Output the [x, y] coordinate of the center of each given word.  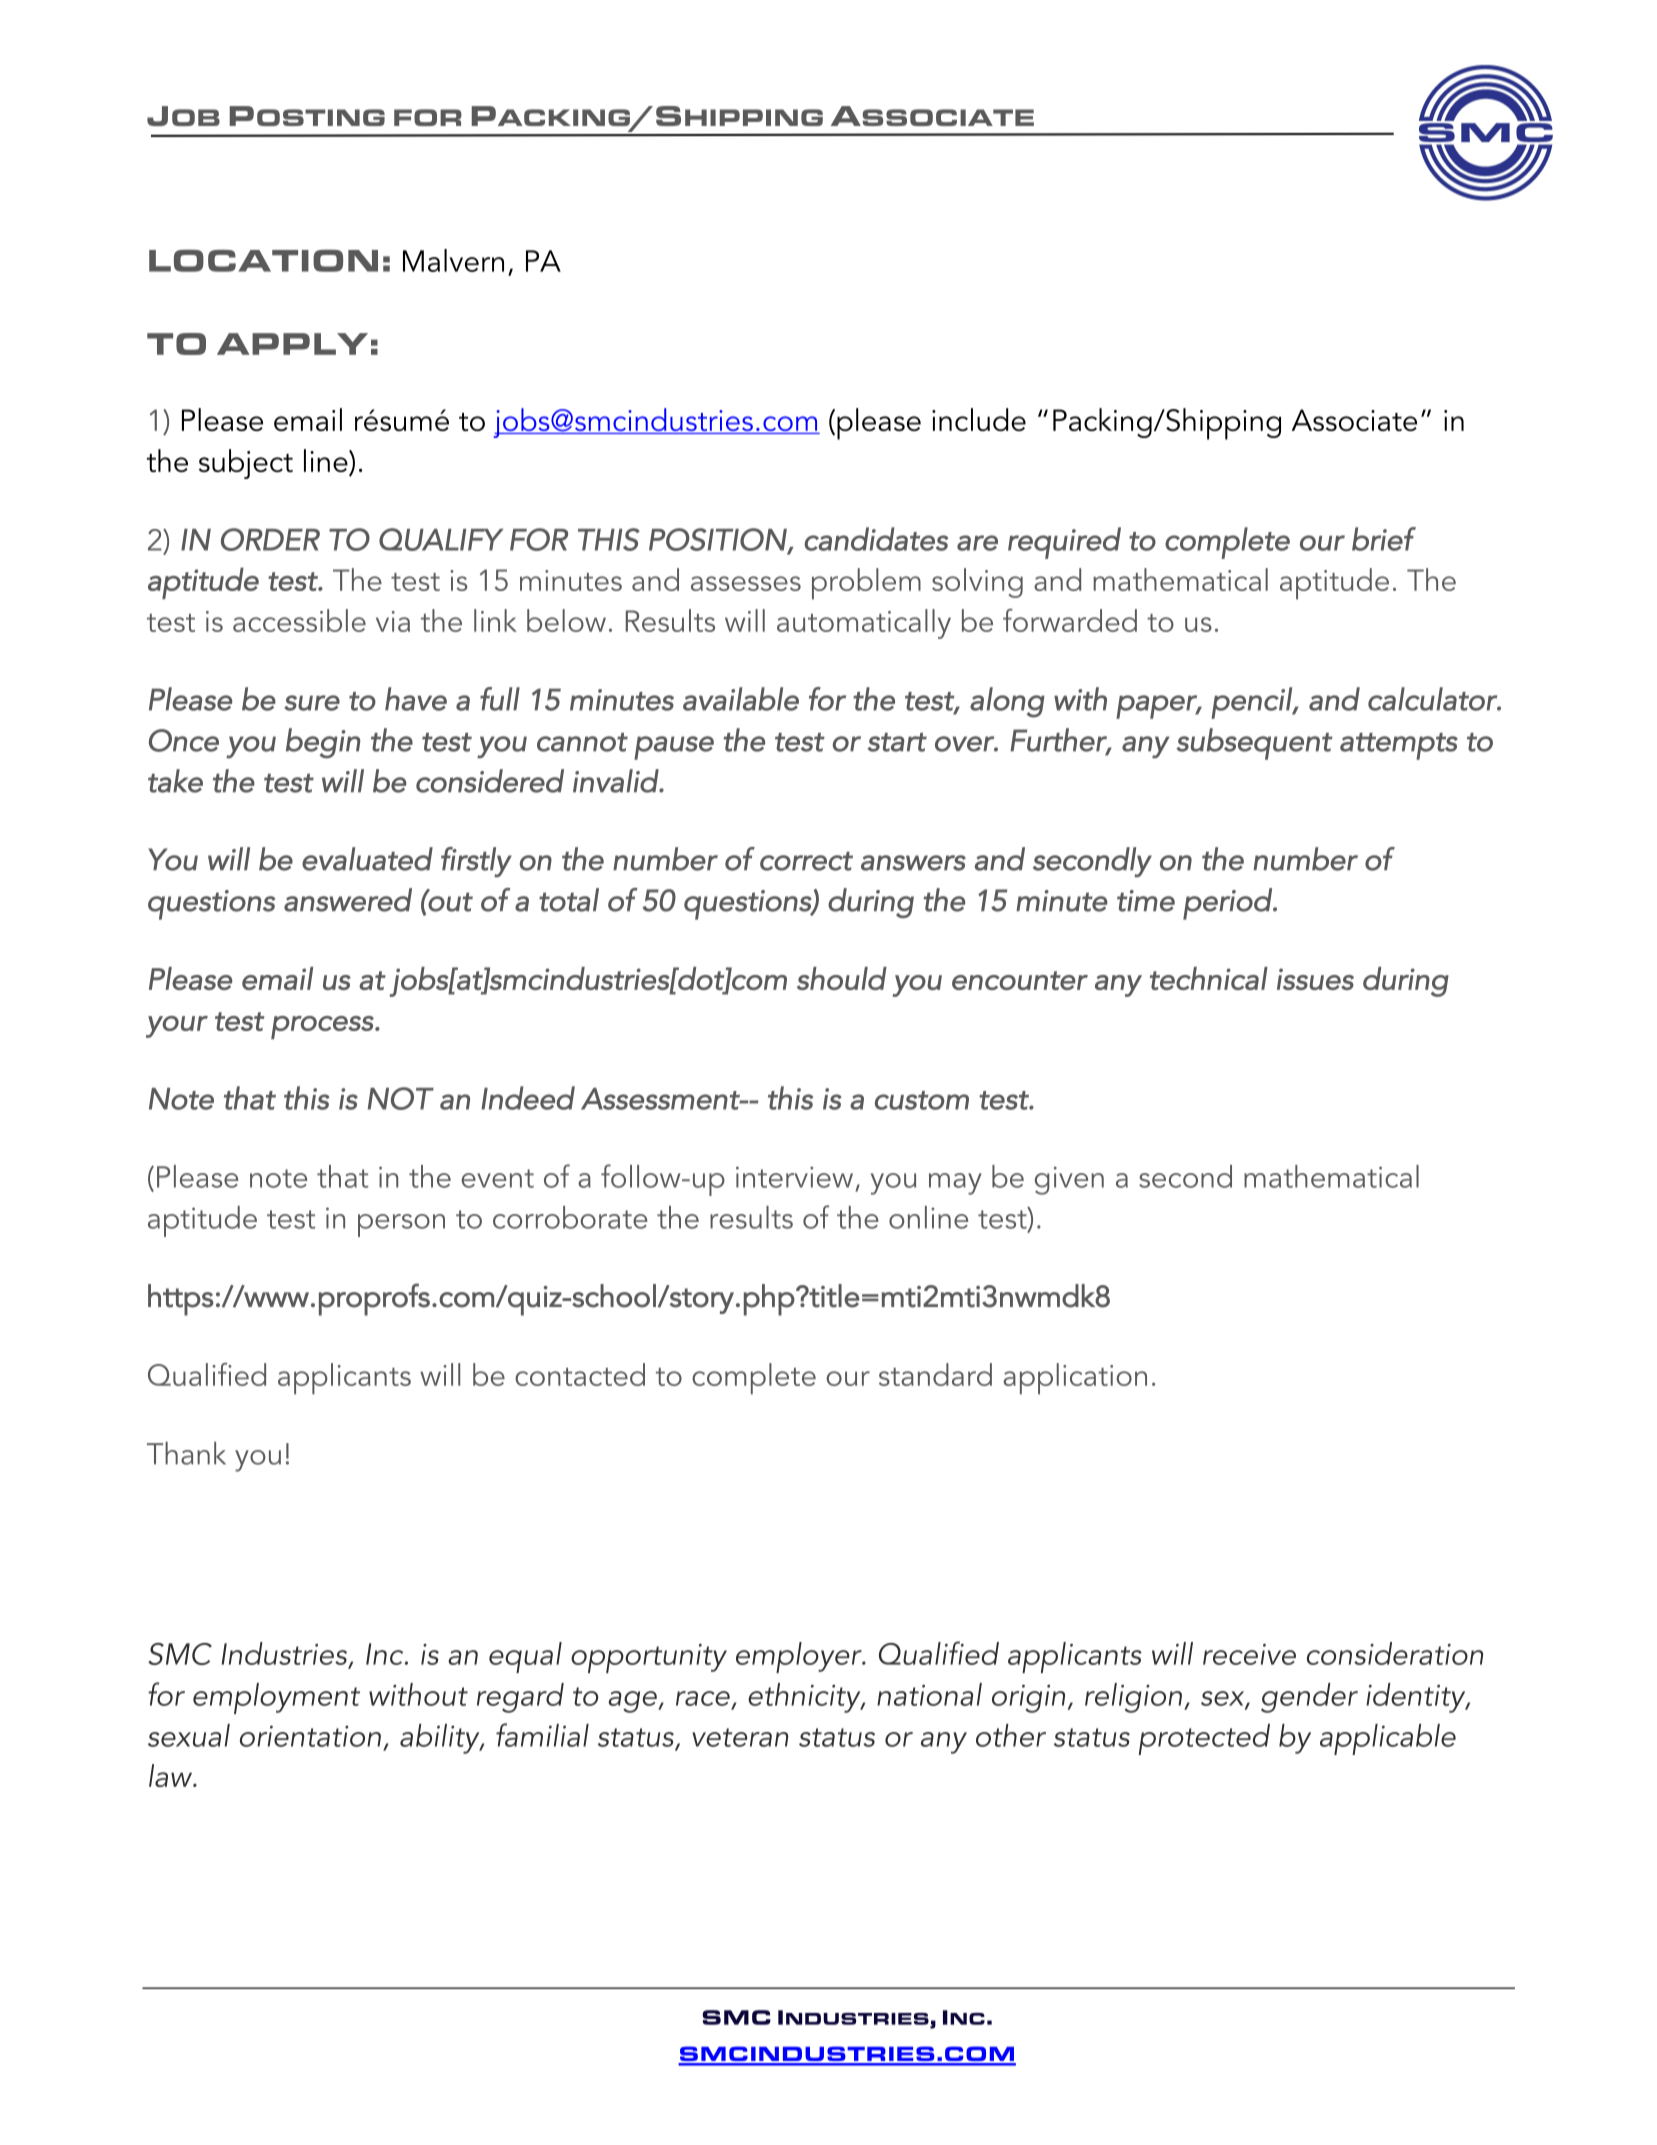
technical [1209, 978]
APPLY [292, 344]
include [979, 419]
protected [1204, 1739]
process [323, 1027]
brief [1384, 539]
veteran [740, 1737]
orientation [310, 1736]
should [842, 978]
